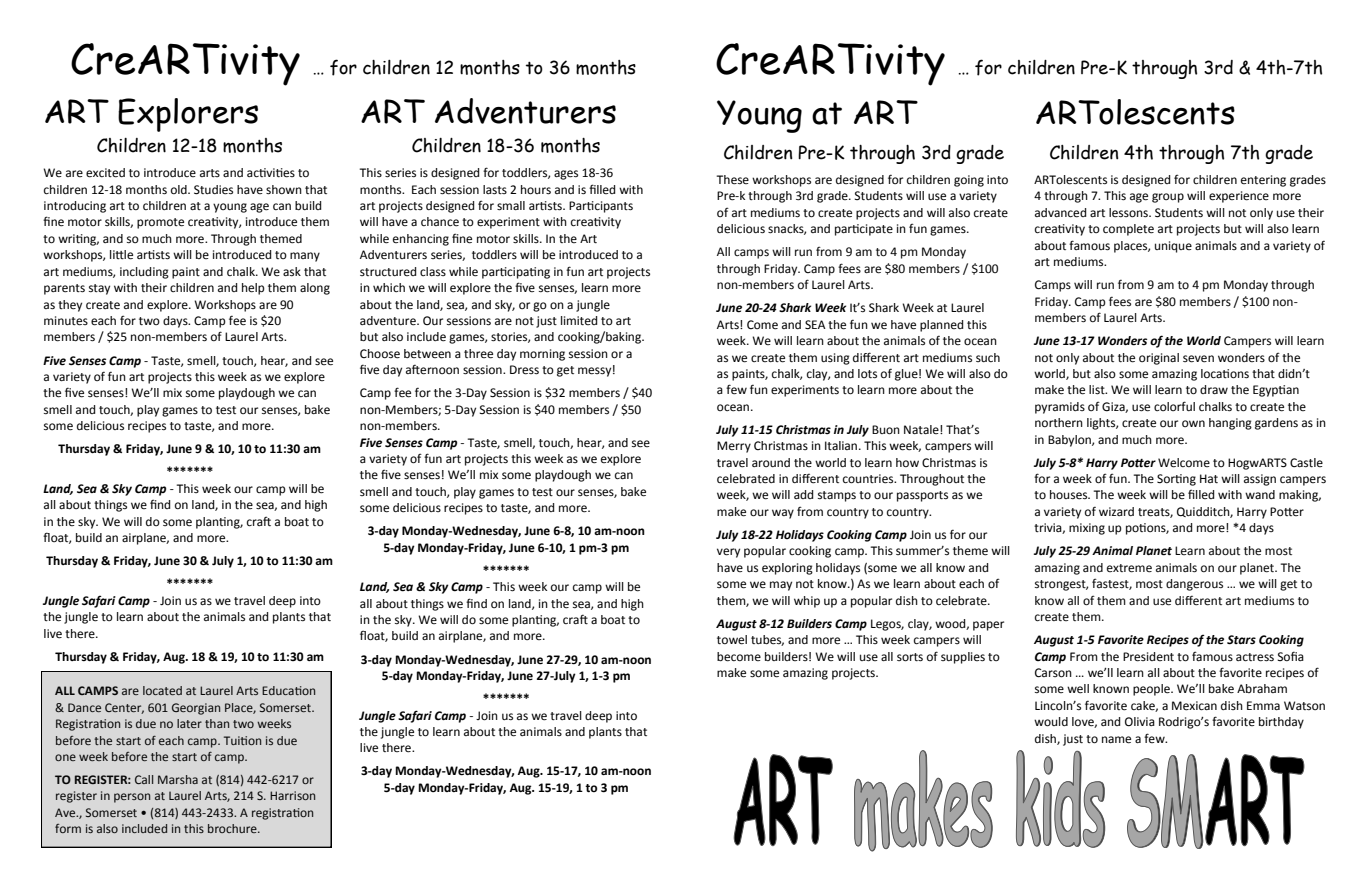 The image size is (1372, 887). What do you see at coordinates (728, 553) in the screenshot?
I see `very` at bounding box center [728, 553].
